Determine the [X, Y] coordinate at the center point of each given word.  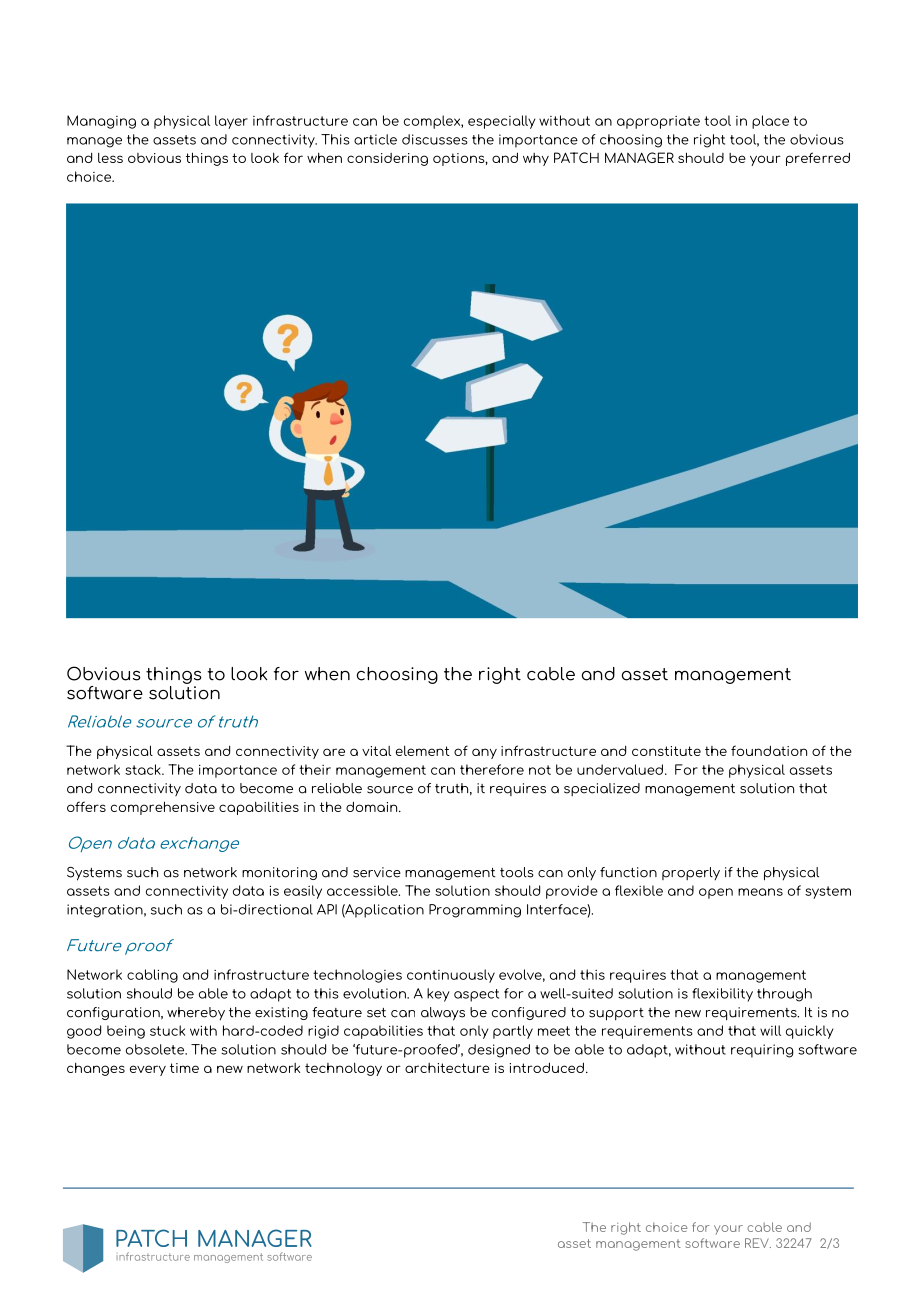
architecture [447, 1068]
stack [144, 769]
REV [758, 1243]
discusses [435, 139]
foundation [769, 750]
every [148, 1070]
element [423, 750]
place [770, 122]
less [110, 157]
